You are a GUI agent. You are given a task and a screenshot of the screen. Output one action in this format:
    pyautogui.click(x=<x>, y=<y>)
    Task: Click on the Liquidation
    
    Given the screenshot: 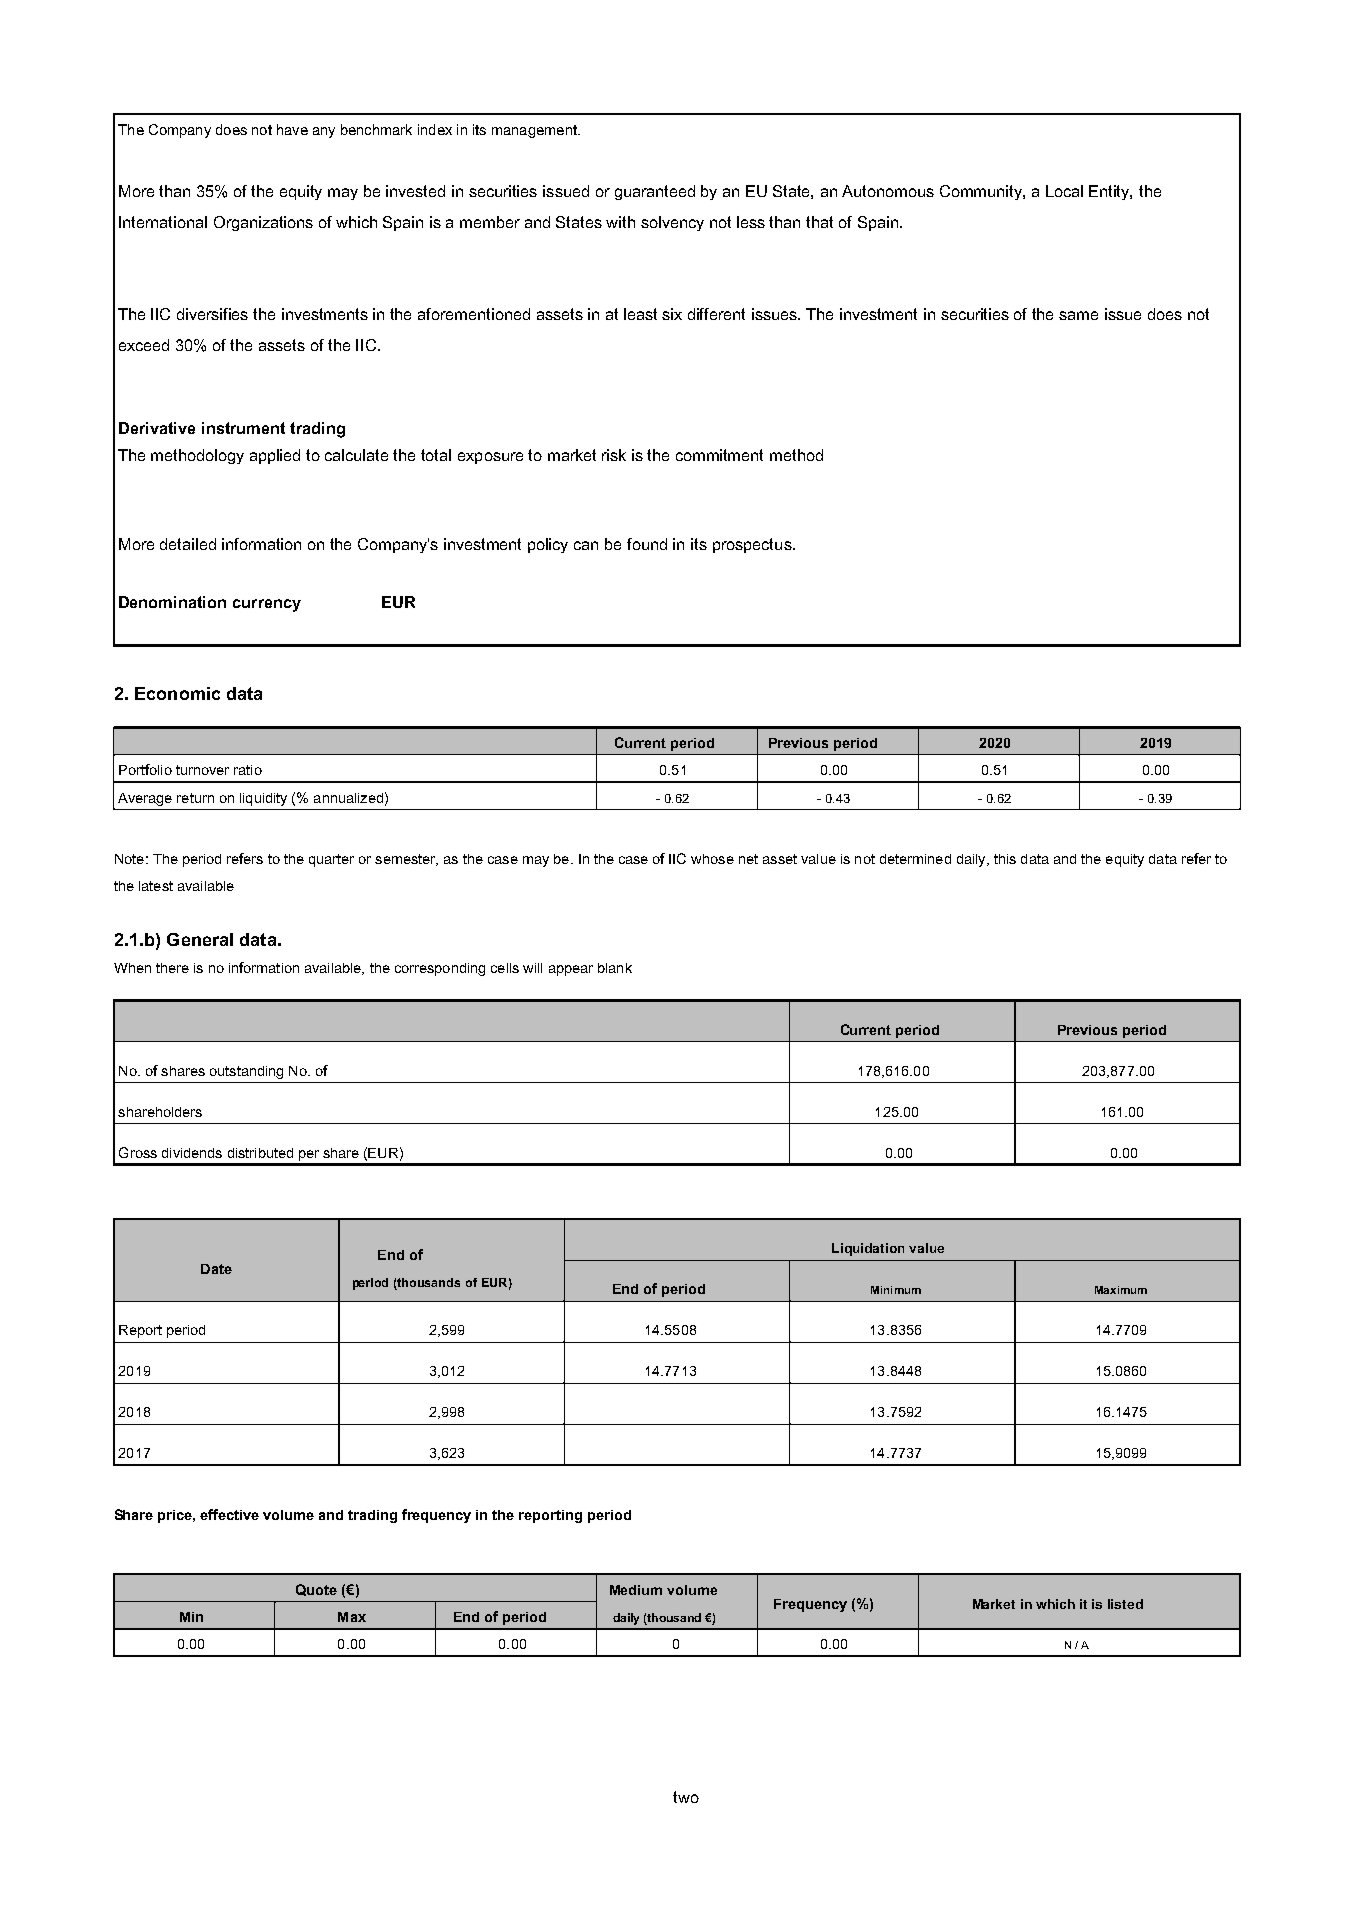 What is the action you would take?
    pyautogui.click(x=868, y=1249)
